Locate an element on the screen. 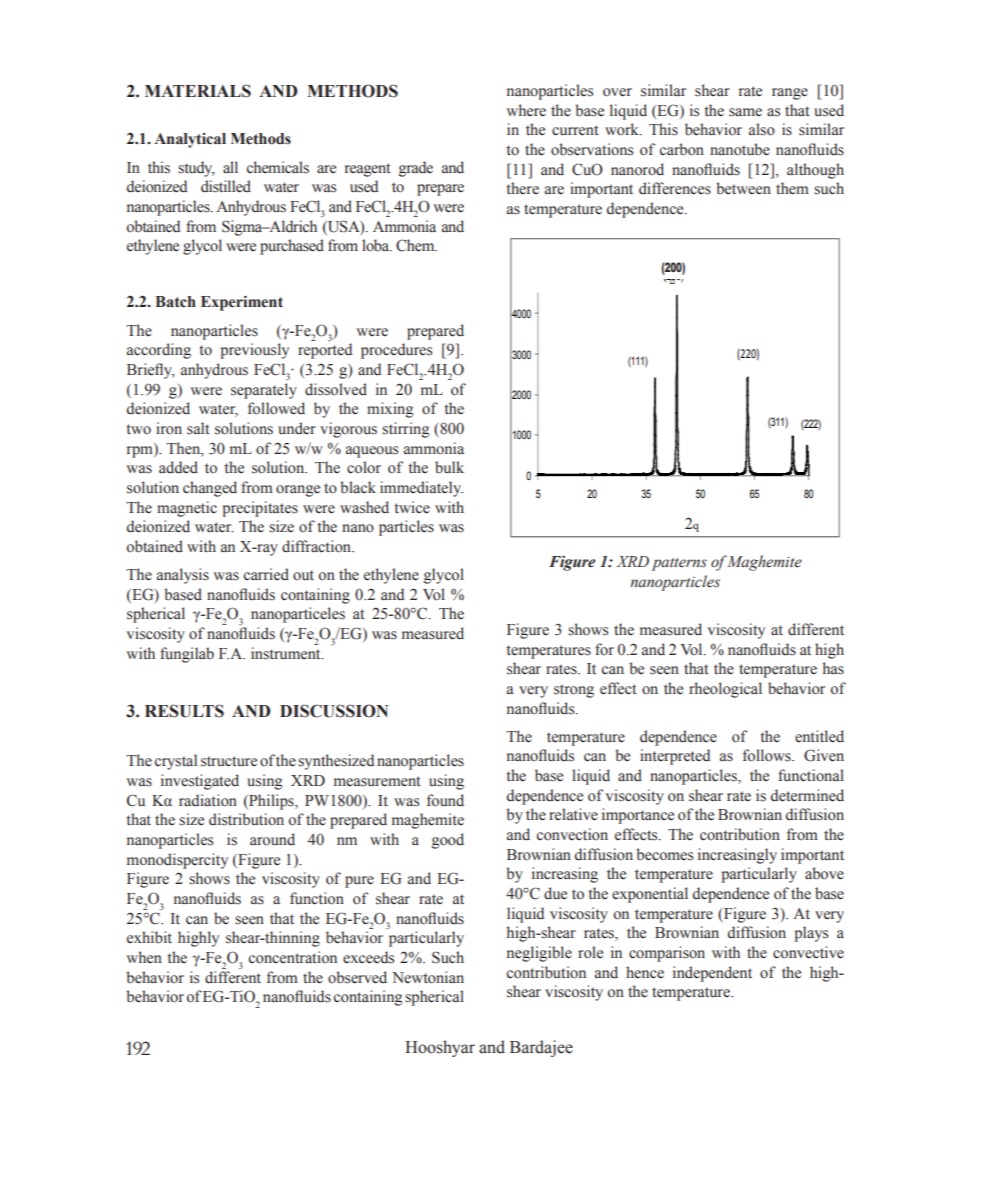  magnetic is located at coordinates (187, 509).
